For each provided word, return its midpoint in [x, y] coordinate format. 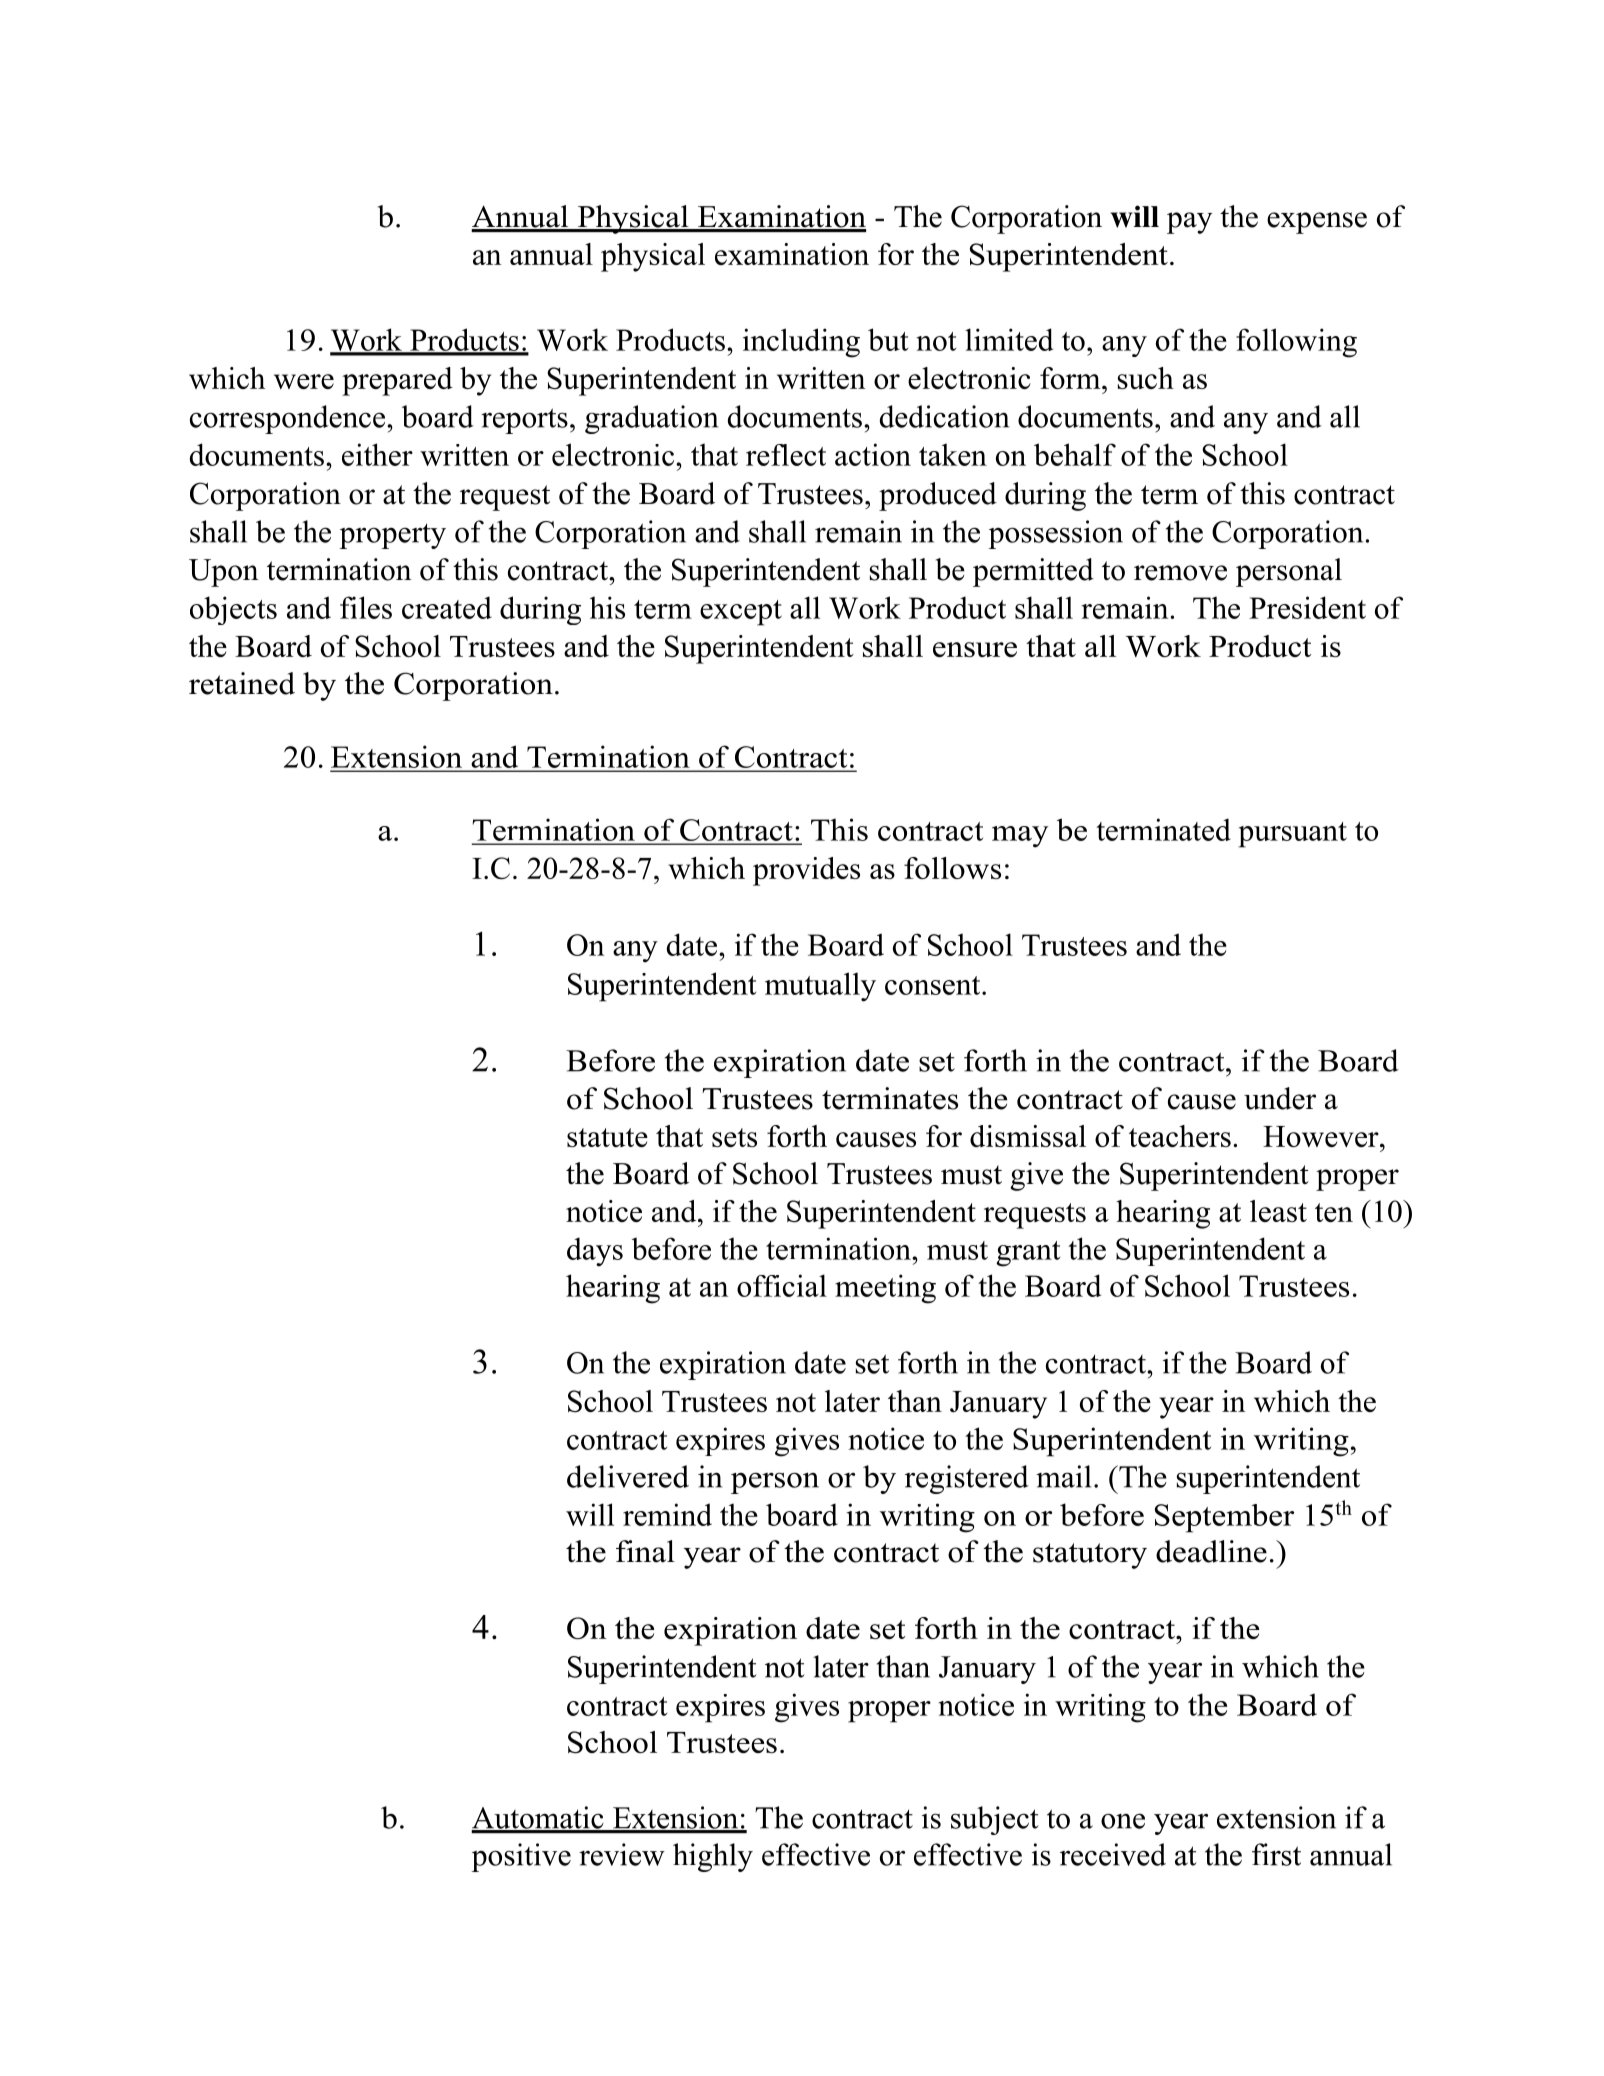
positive [521, 1857]
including [801, 343]
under [1280, 1098]
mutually [820, 987]
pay [1189, 223]
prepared [397, 381]
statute [607, 1137]
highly [713, 1857]
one [1123, 1821]
